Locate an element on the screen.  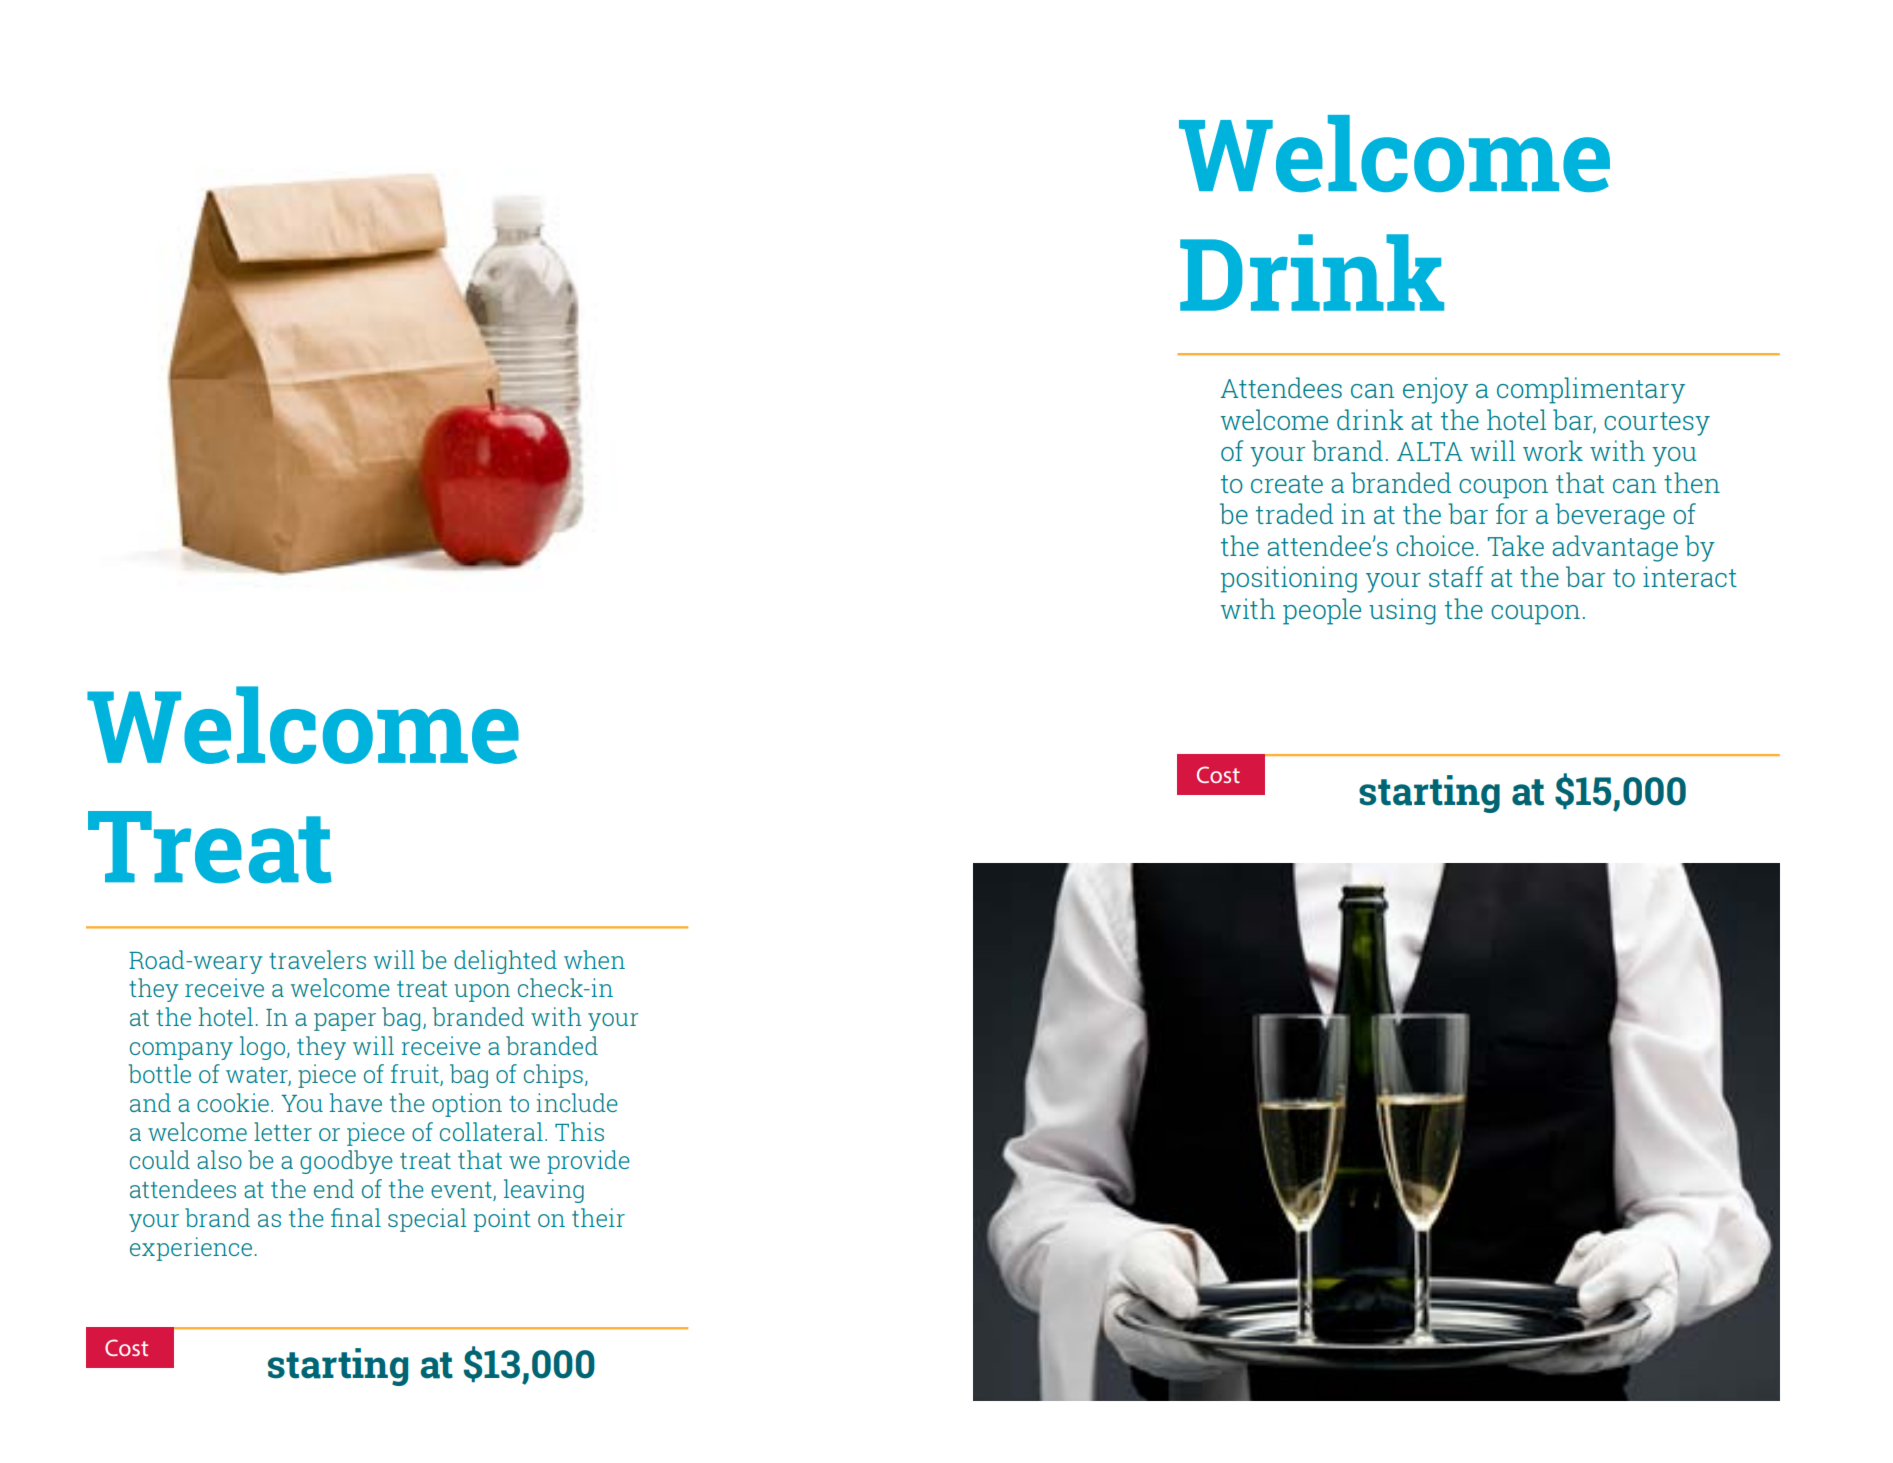
chips is located at coordinates (553, 1076).
